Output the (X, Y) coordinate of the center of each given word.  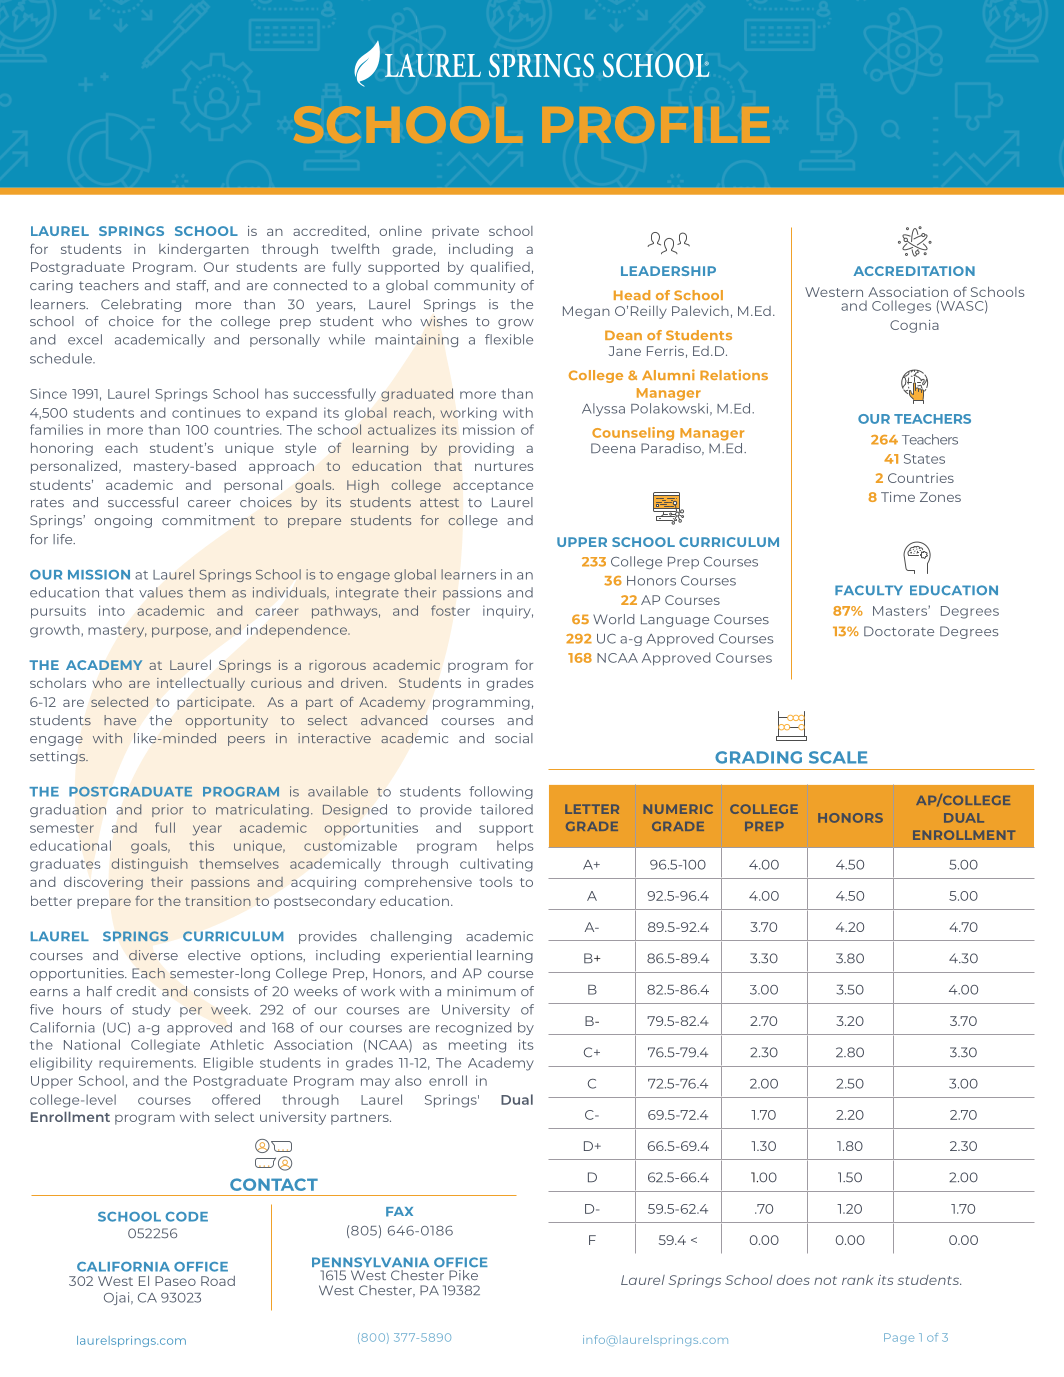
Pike (463, 1275)
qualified (500, 268)
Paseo (175, 1281)
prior (167, 810)
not (825, 1280)
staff (192, 286)
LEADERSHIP (668, 271)
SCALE (838, 757)
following (501, 792)
